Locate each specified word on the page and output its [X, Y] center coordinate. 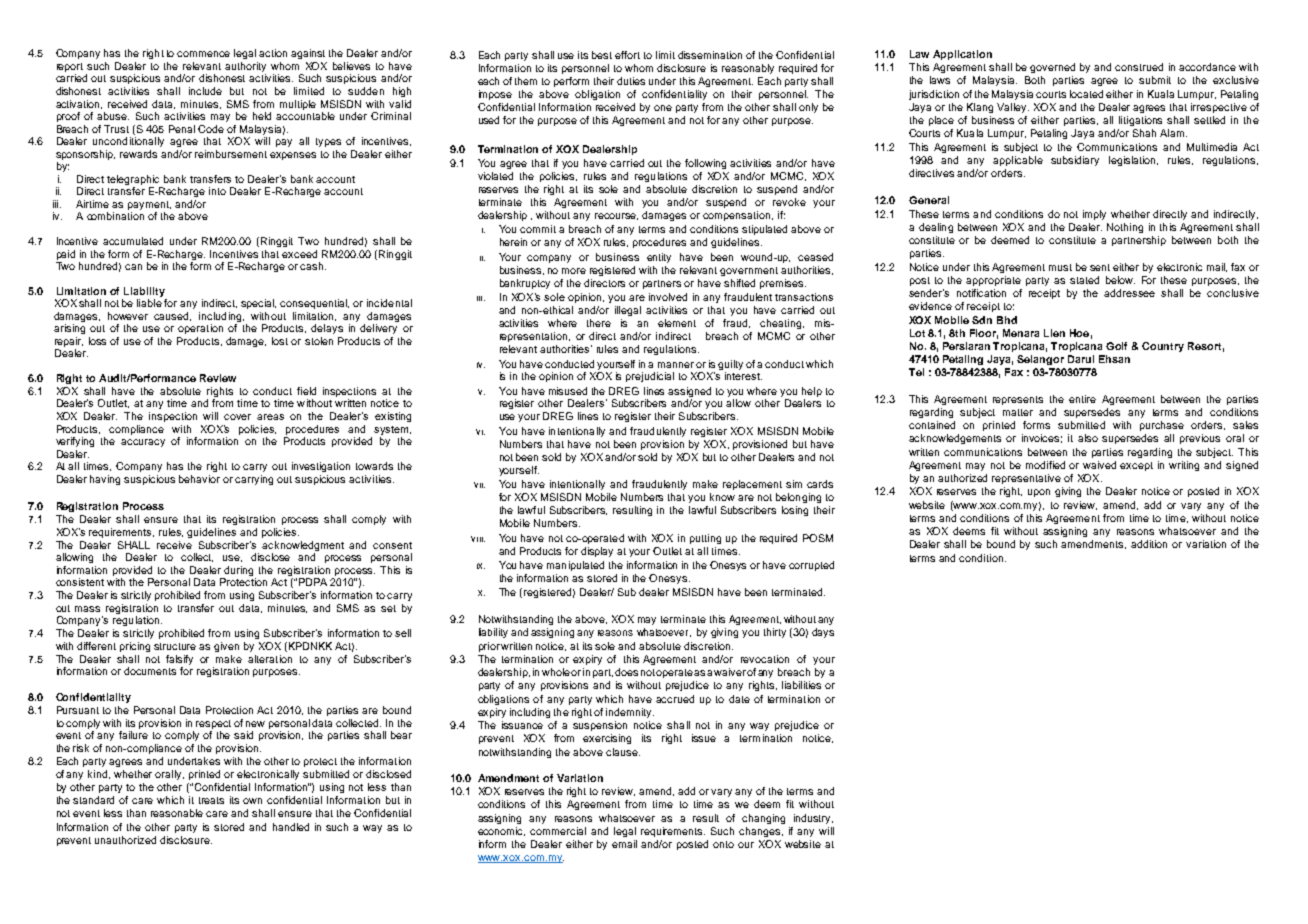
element [677, 323]
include [205, 91]
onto [723, 844]
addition [1149, 544]
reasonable [177, 813]
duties [631, 81]
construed [1139, 67]
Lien [1054, 333]
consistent [80, 582]
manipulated [575, 566]
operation [200, 329]
